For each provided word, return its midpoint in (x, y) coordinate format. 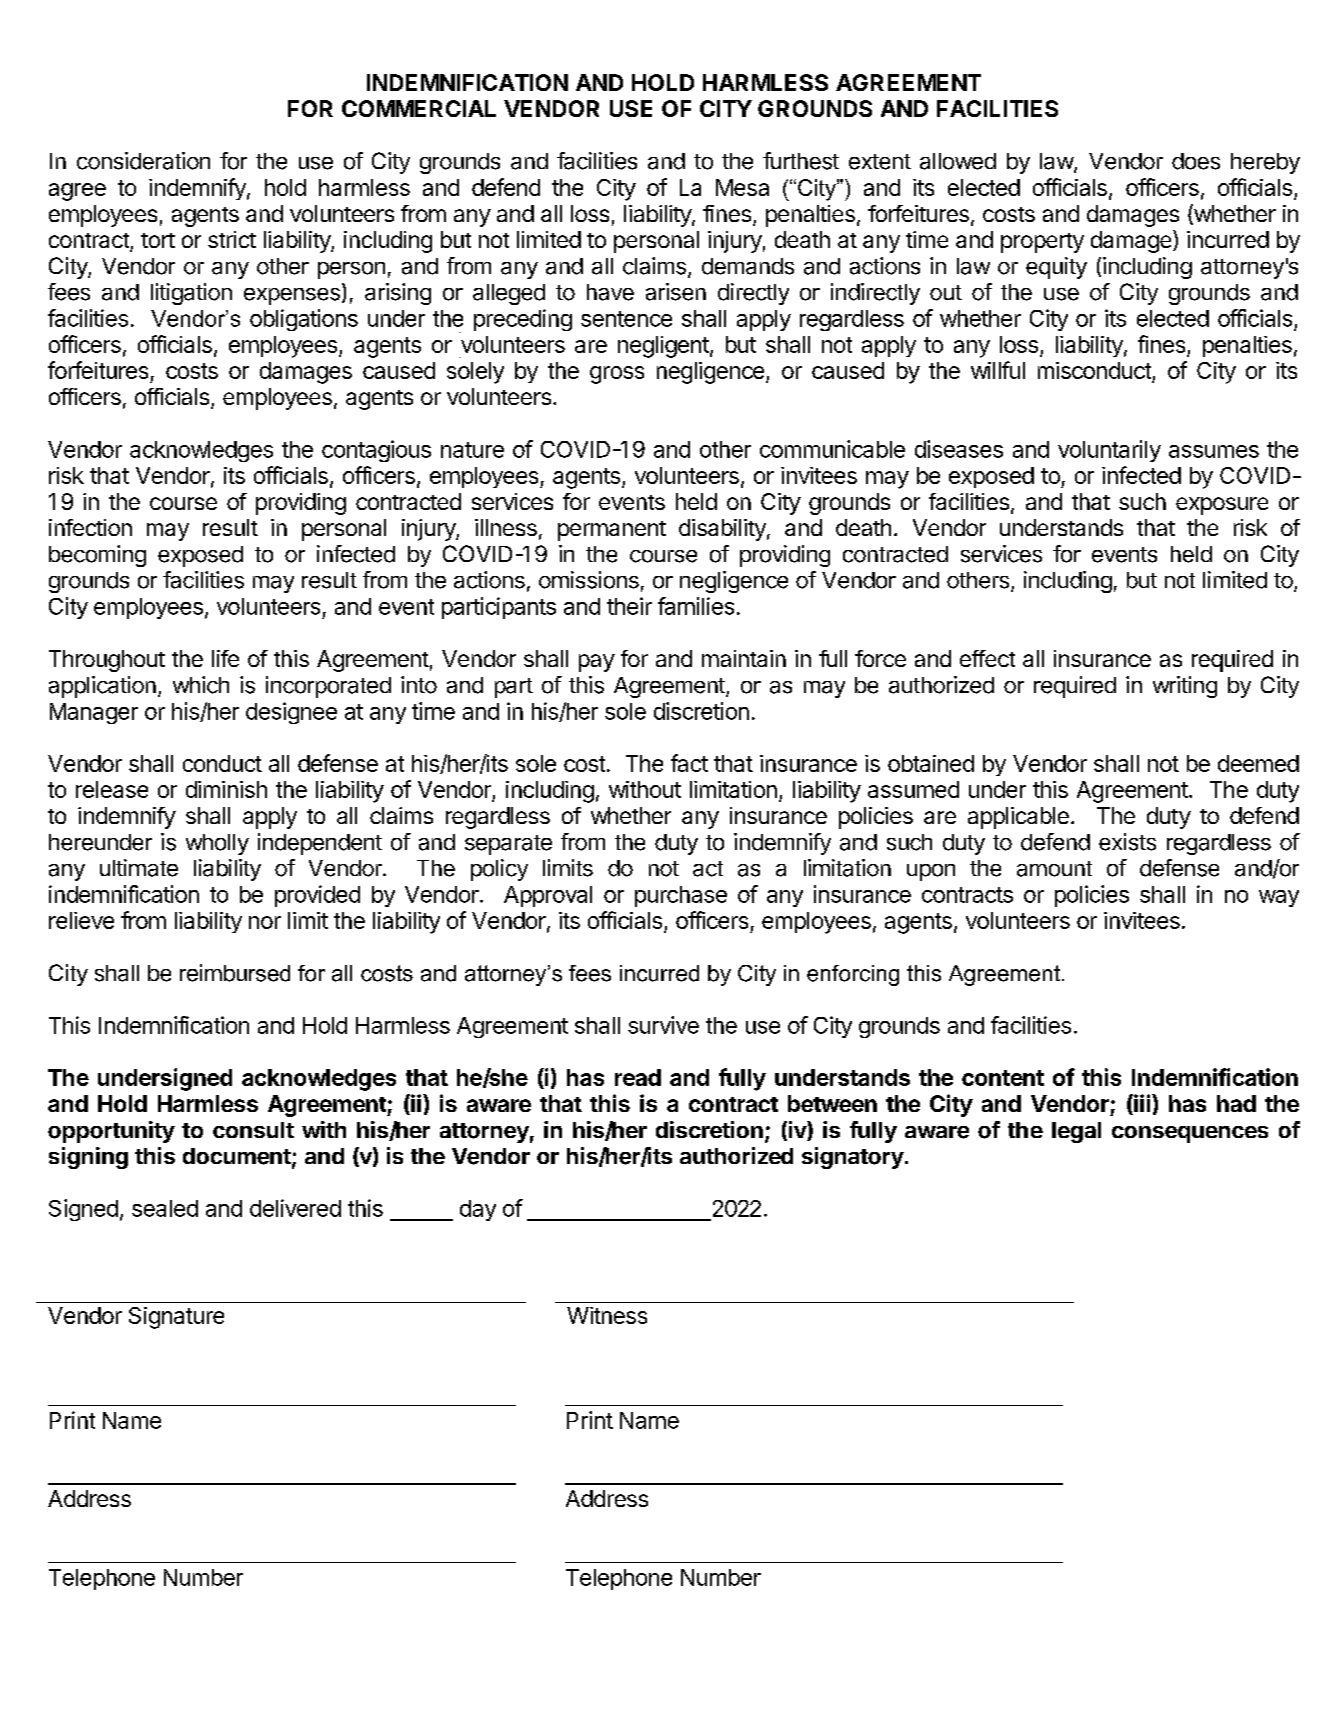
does (1196, 161)
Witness (607, 1315)
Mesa (742, 187)
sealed (165, 1208)
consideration (143, 161)
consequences (1190, 1134)
